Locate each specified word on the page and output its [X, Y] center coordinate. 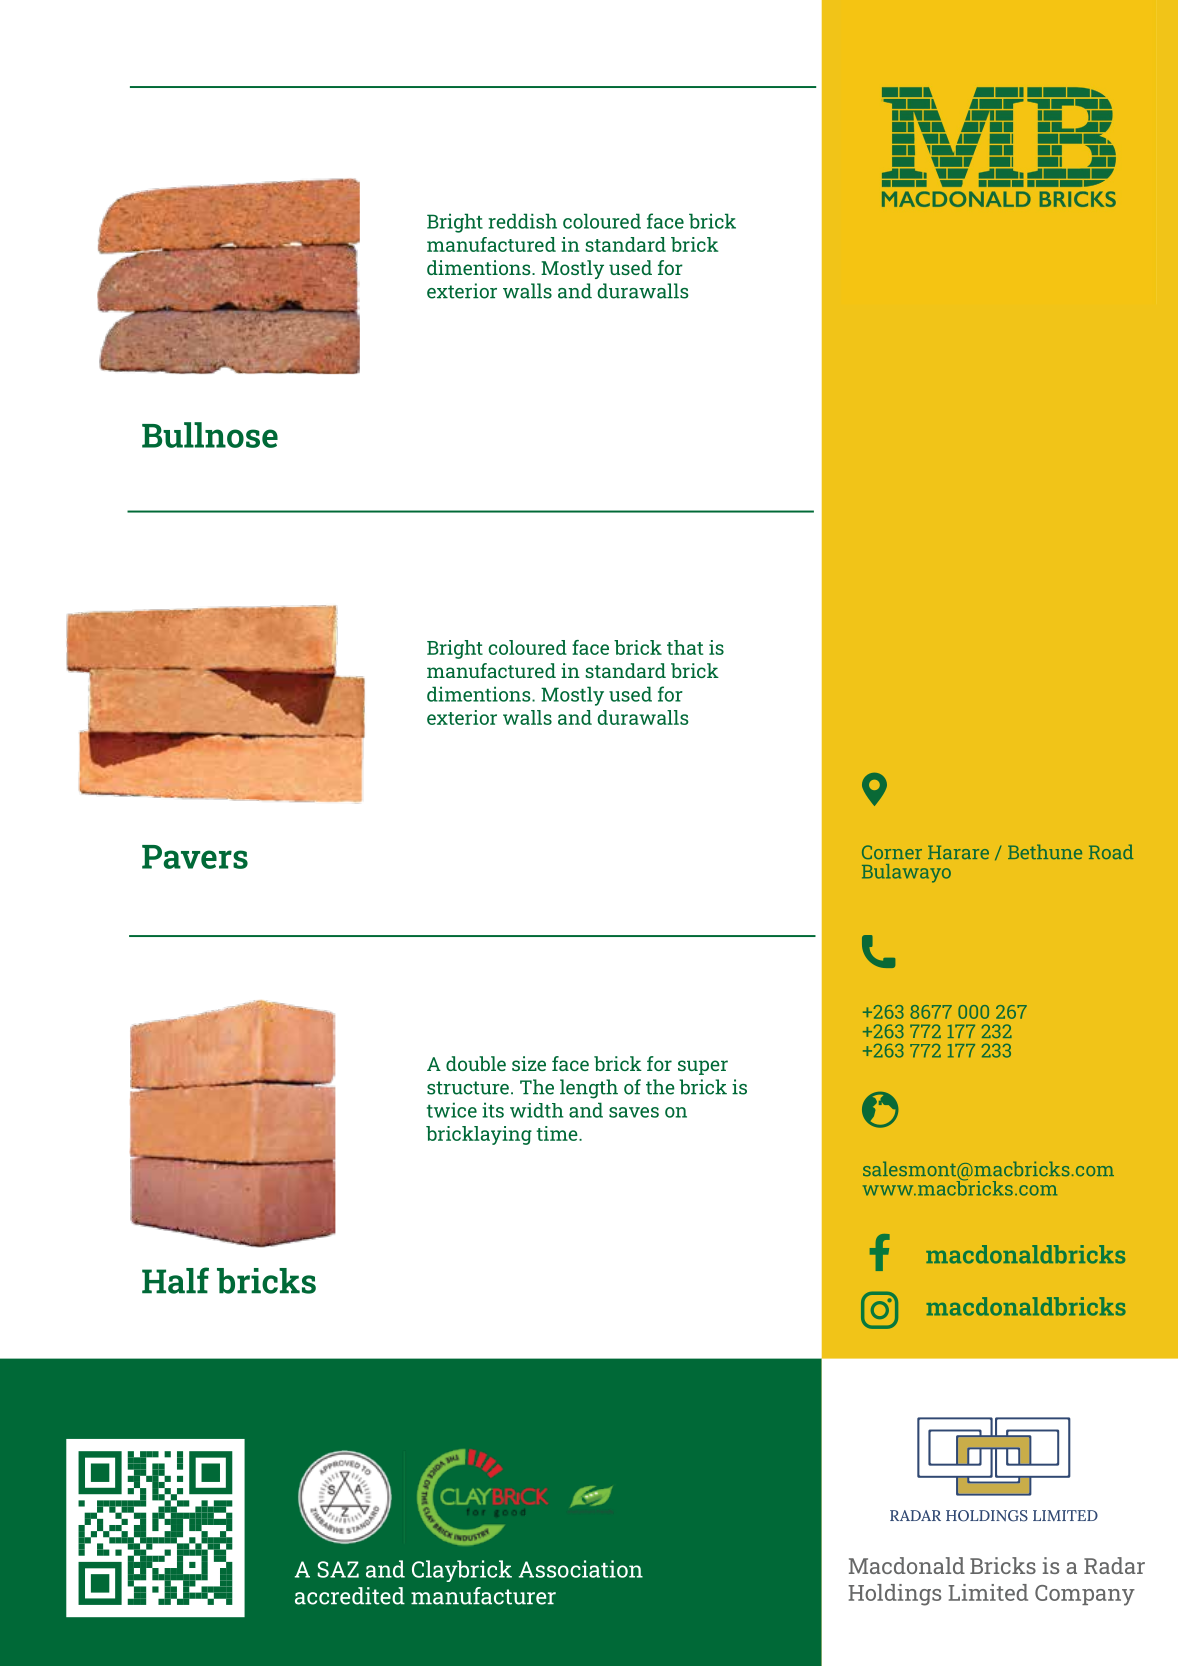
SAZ [338, 1569]
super [703, 1067]
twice [452, 1110]
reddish [523, 221]
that [685, 647]
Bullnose [210, 435]
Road [1111, 851]
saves [634, 1112]
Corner [892, 852]
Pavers [195, 857]
